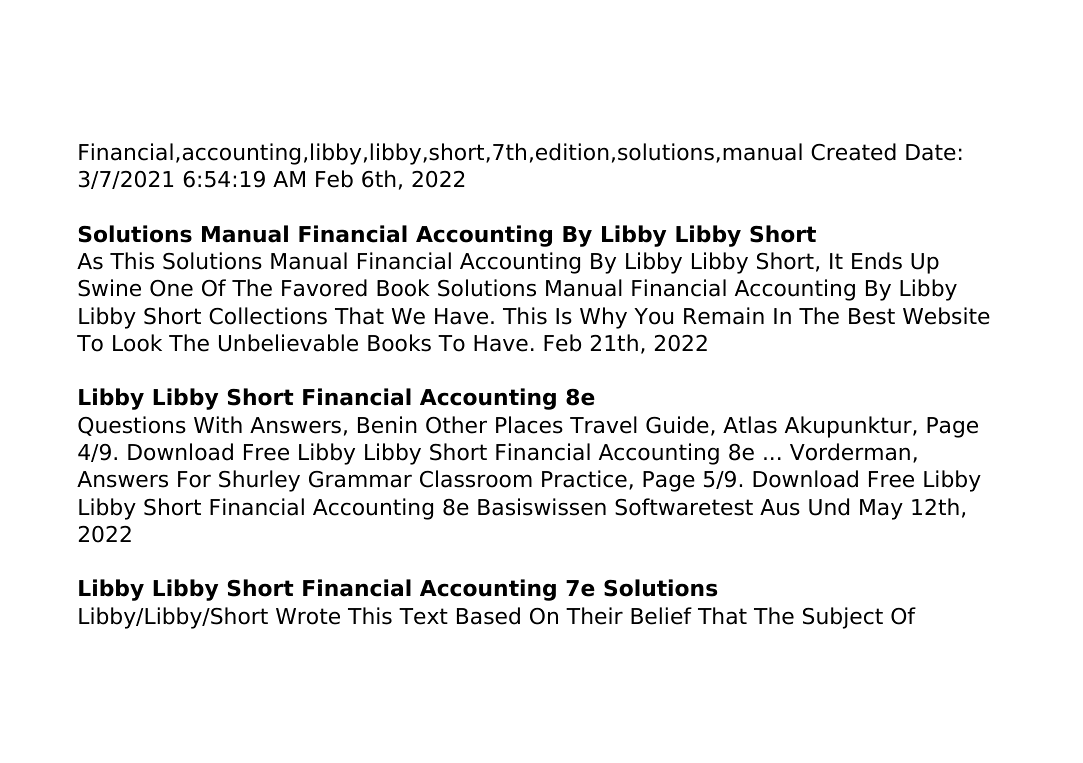  What do you see at coordinates (829, 507) in the page?
I see `Und` at bounding box center [829, 507].
